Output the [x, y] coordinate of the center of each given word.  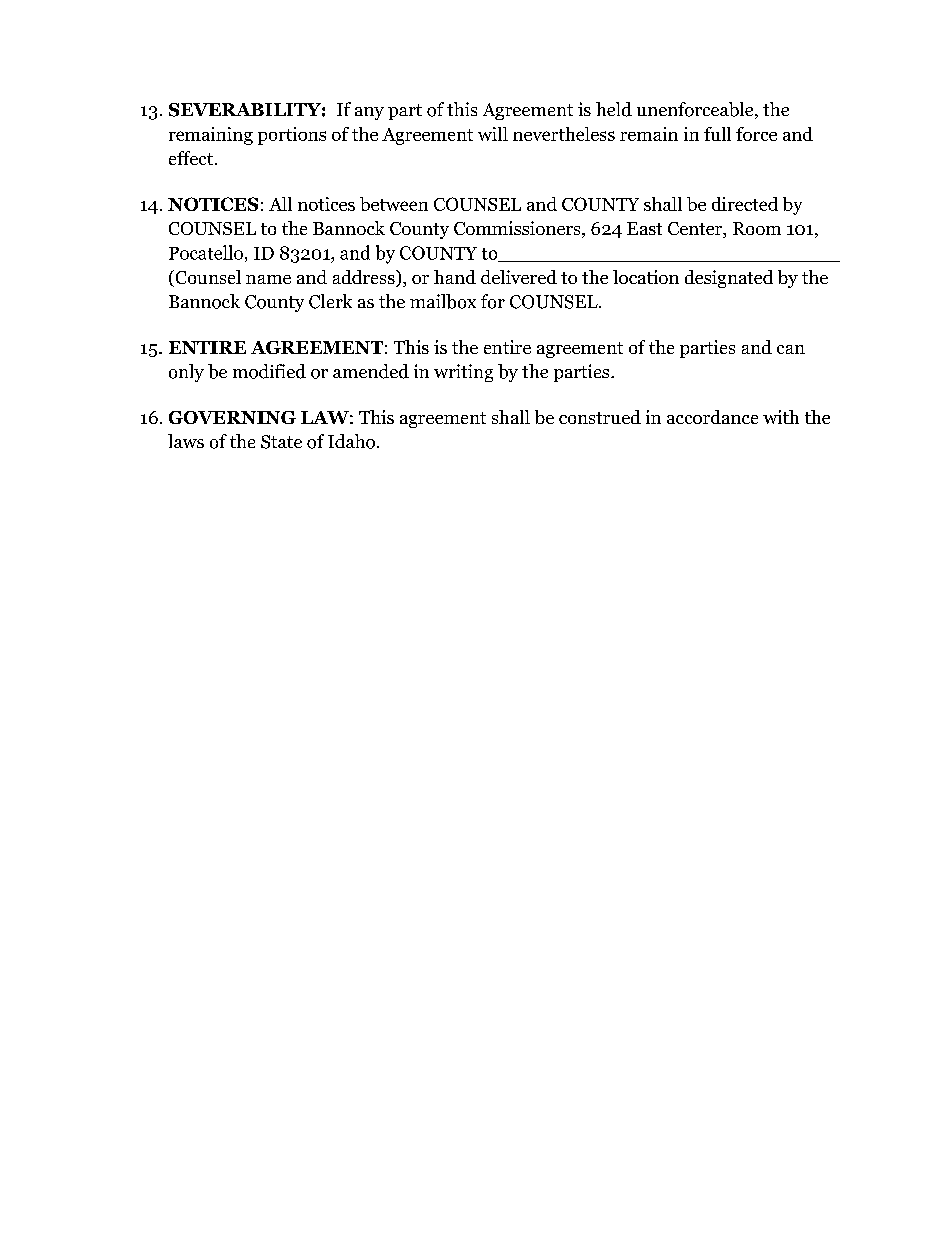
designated [729, 279]
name [268, 279]
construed [600, 417]
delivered [519, 277]
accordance [712, 417]
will [493, 134]
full [717, 134]
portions [292, 136]
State [281, 442]
